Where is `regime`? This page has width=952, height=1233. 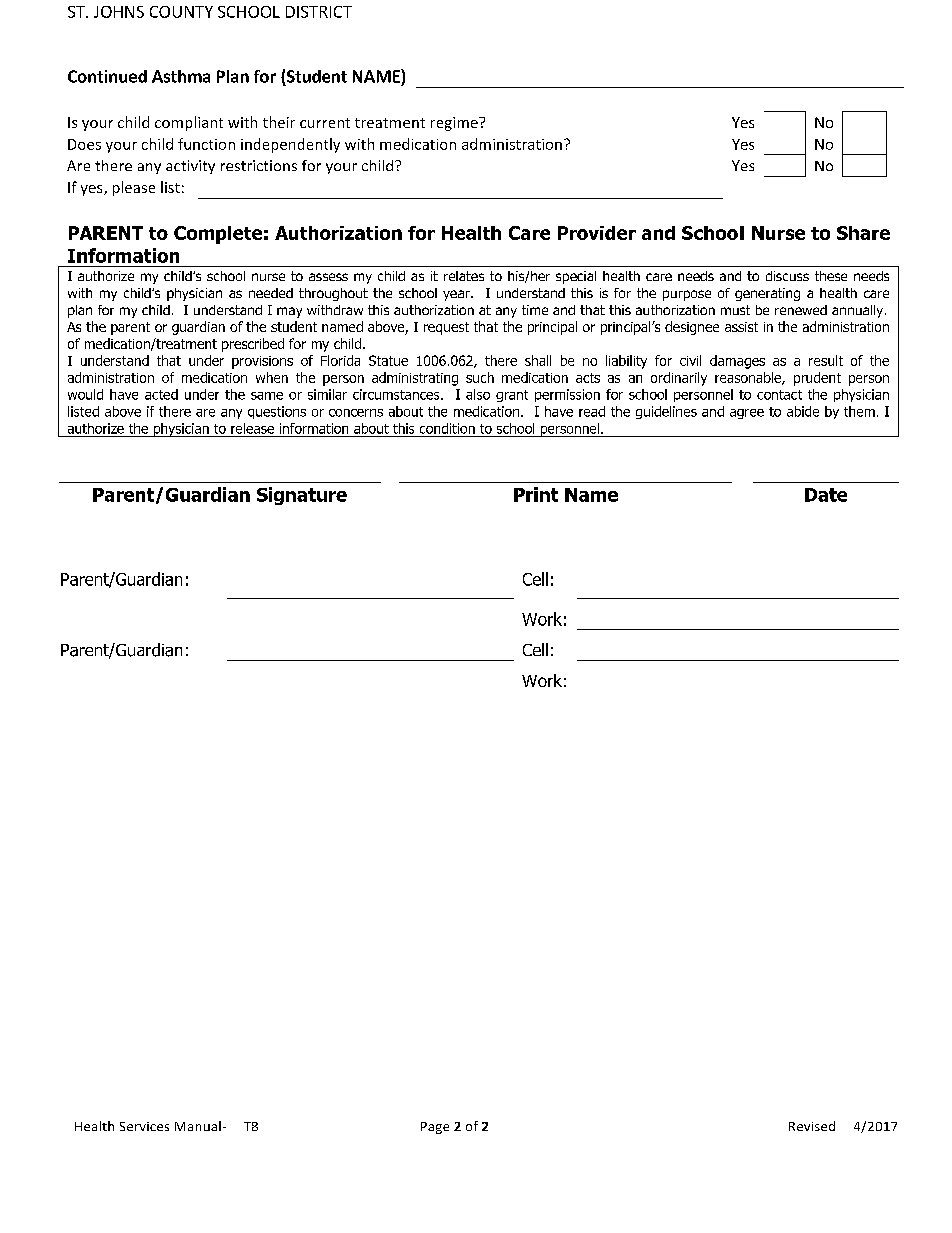 regime is located at coordinates (455, 124).
